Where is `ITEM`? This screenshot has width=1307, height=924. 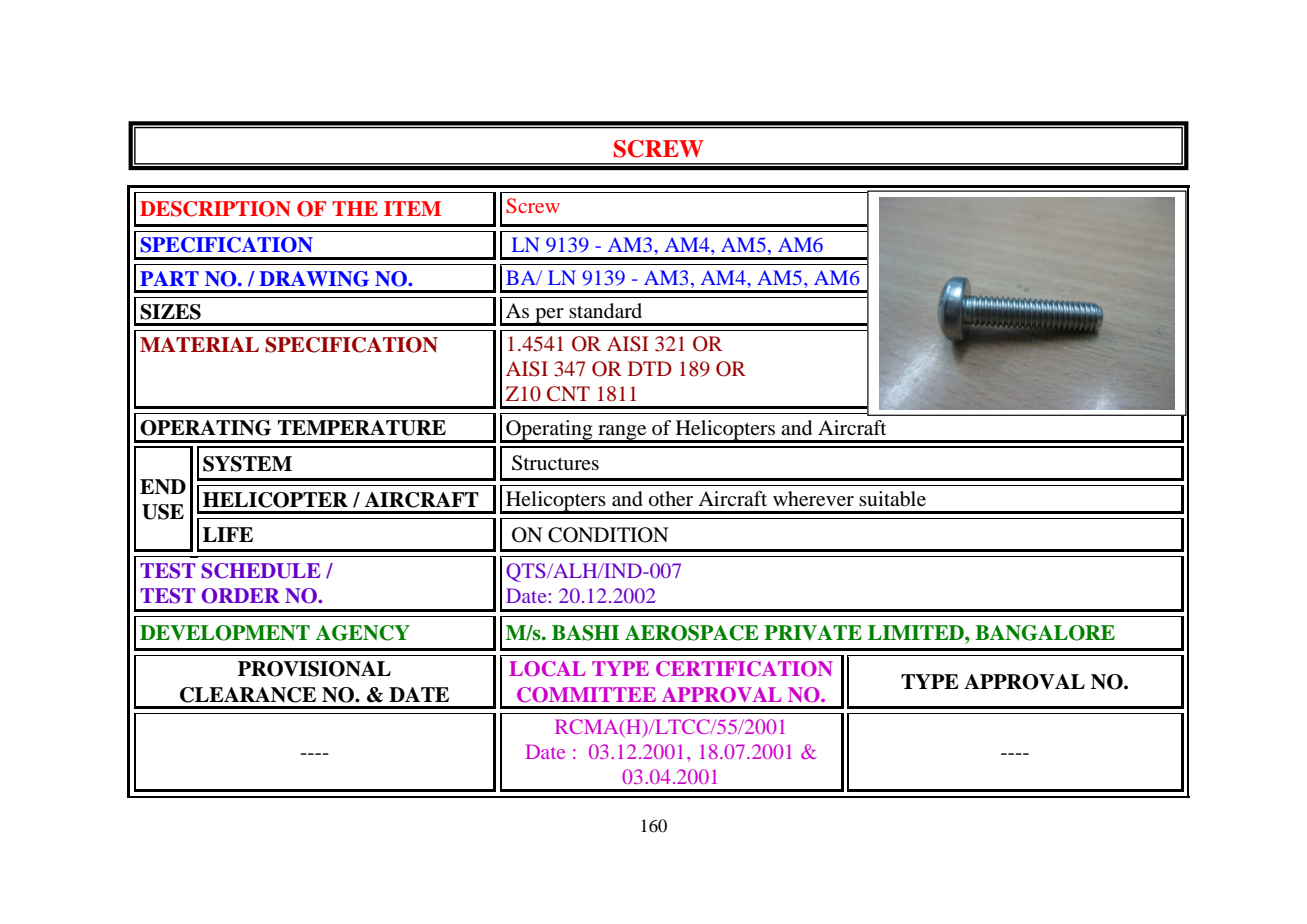 ITEM is located at coordinates (412, 208).
